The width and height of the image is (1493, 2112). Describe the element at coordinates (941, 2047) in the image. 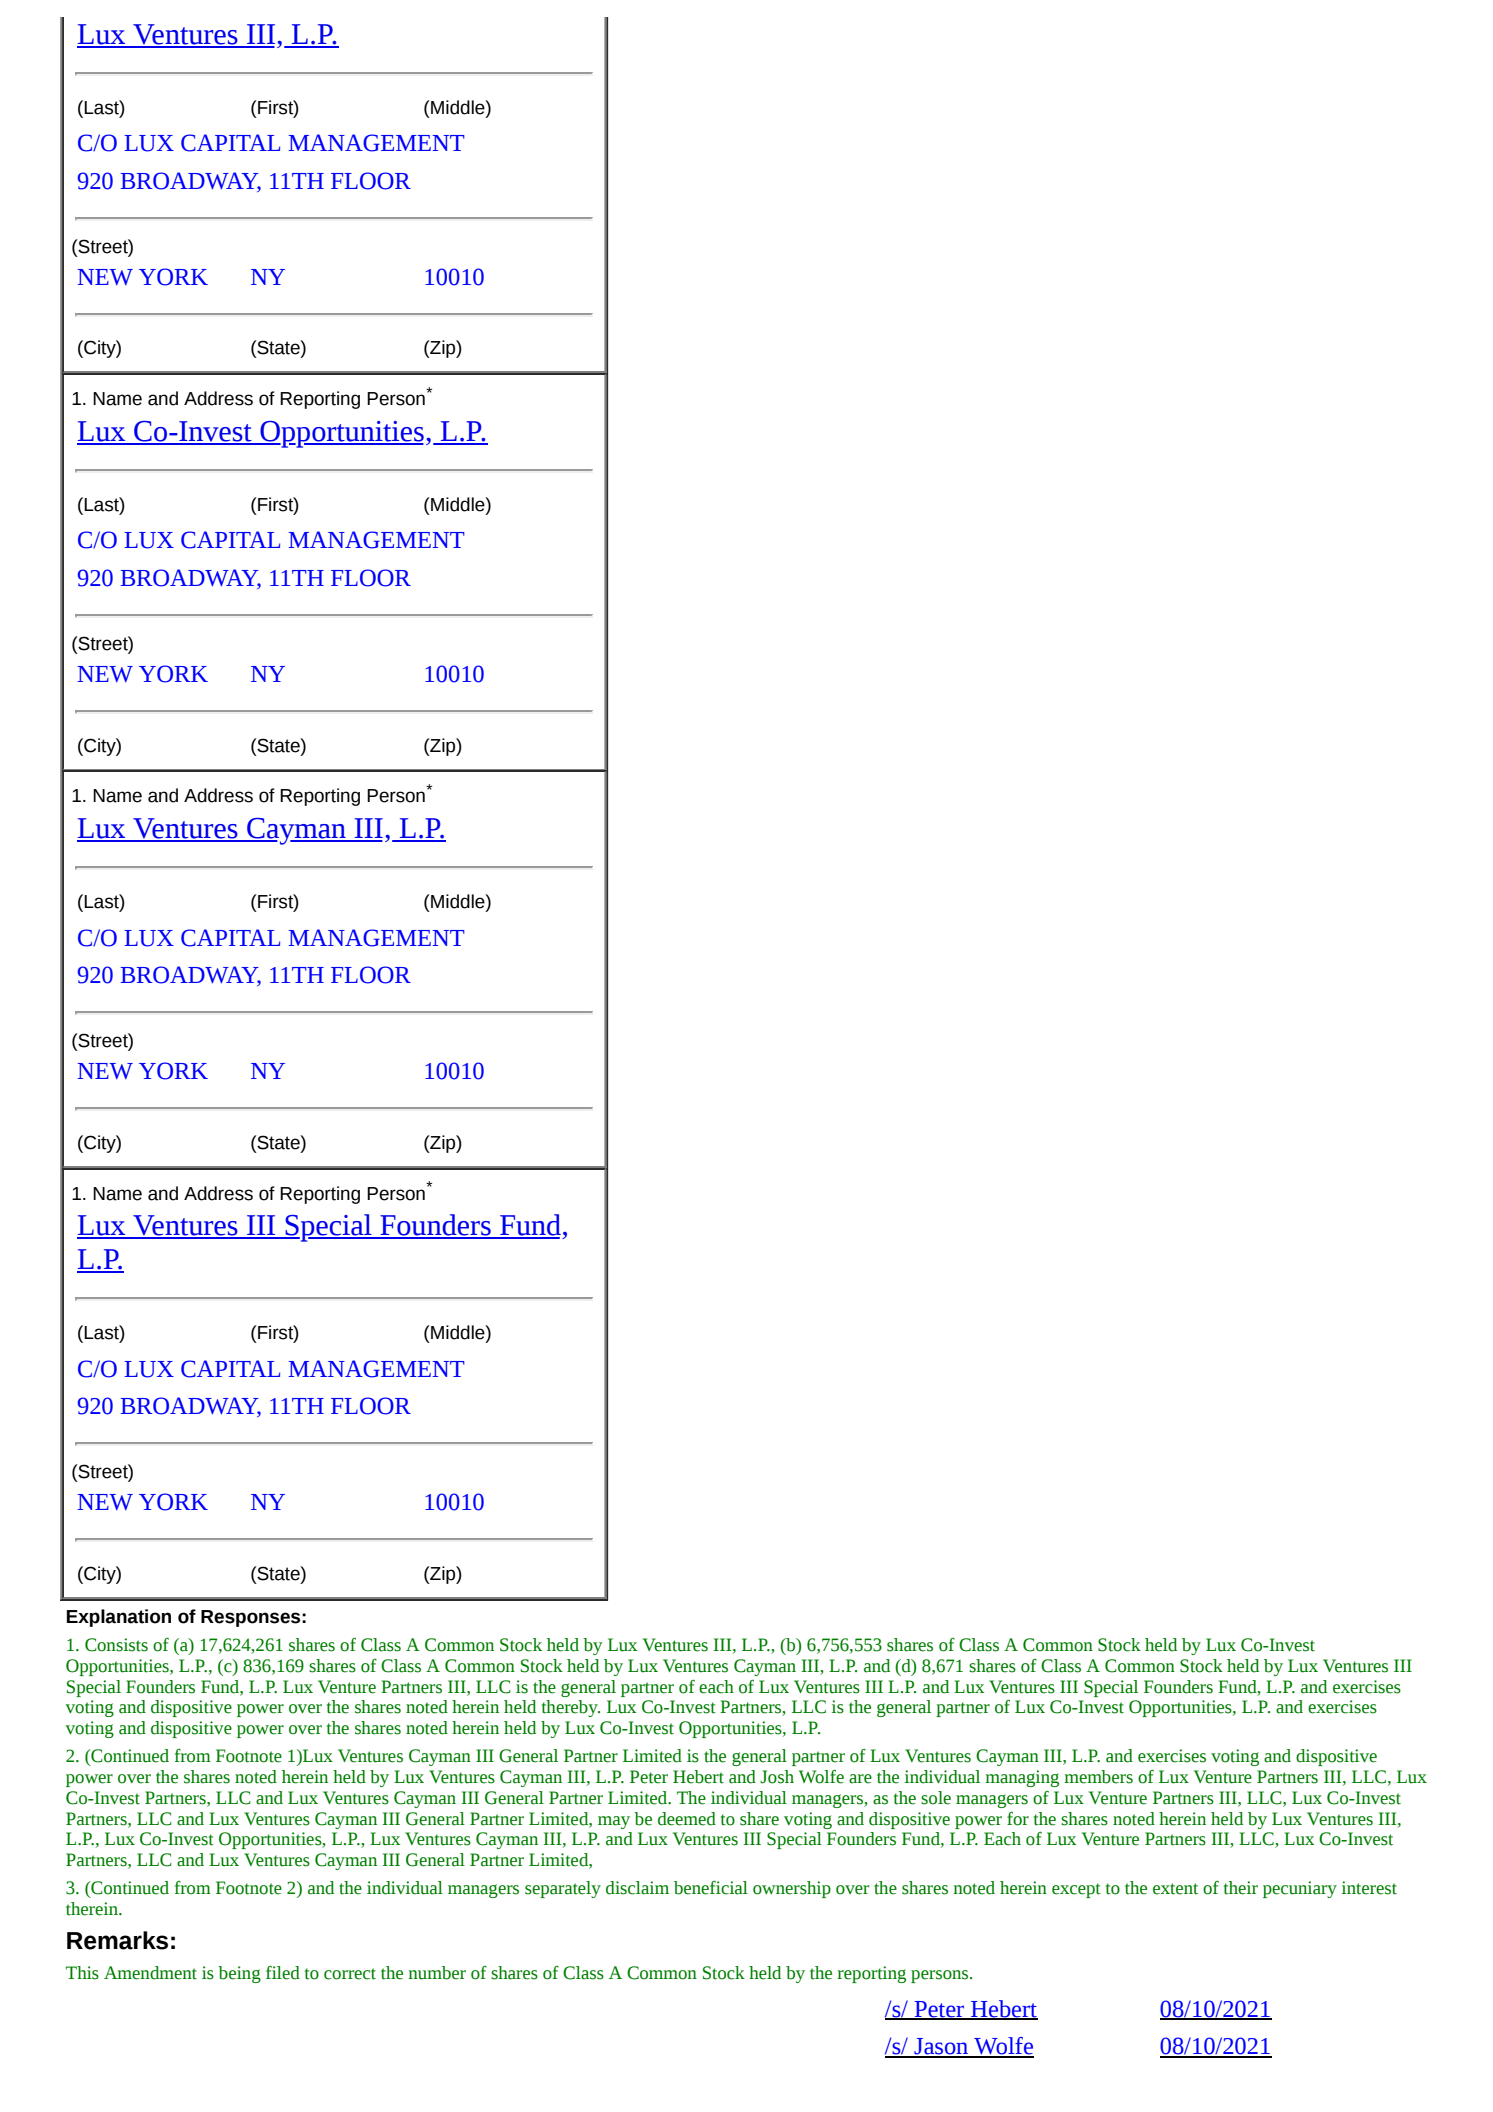

I see `Jason` at that location.
